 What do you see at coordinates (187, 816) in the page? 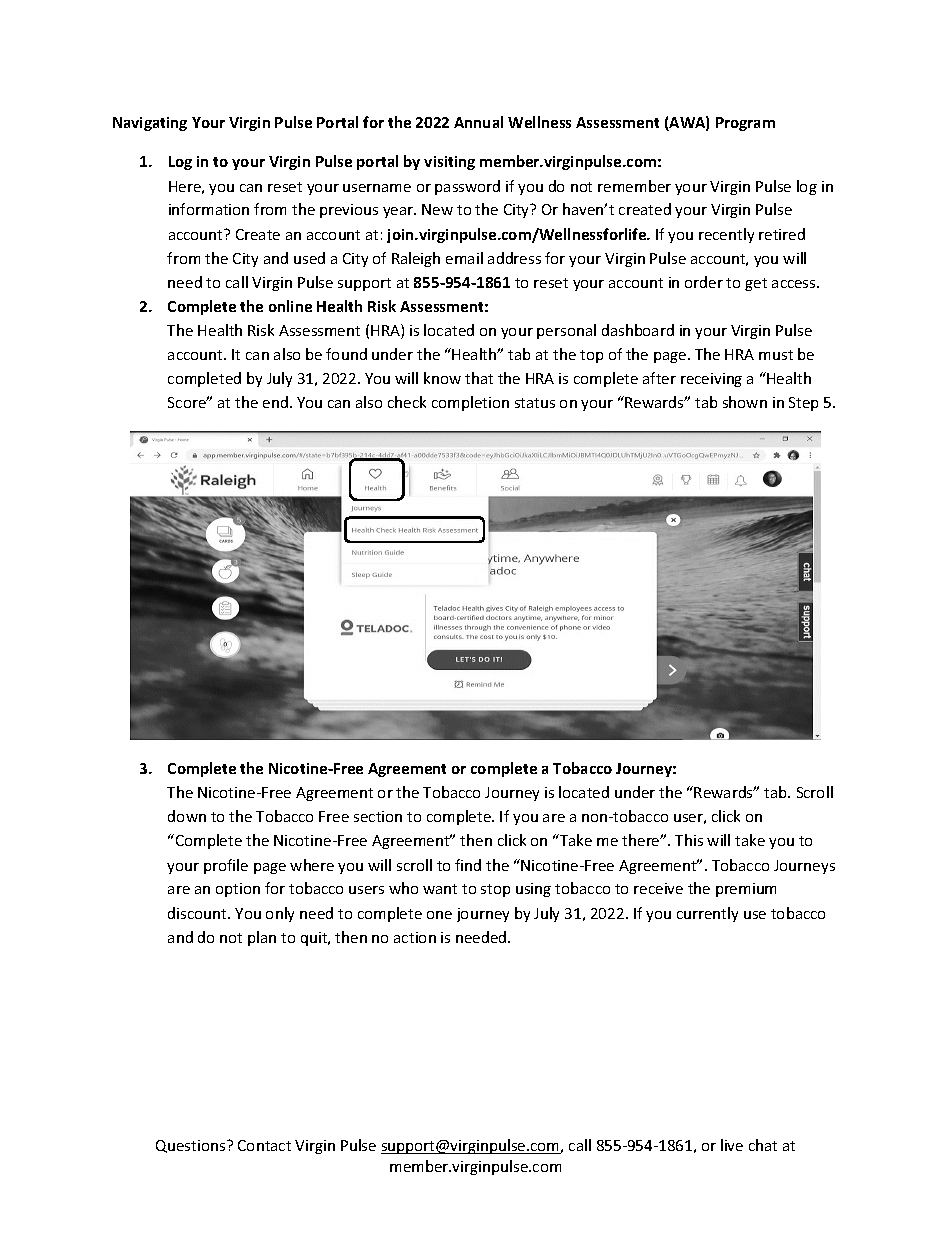
I see `down` at bounding box center [187, 816].
